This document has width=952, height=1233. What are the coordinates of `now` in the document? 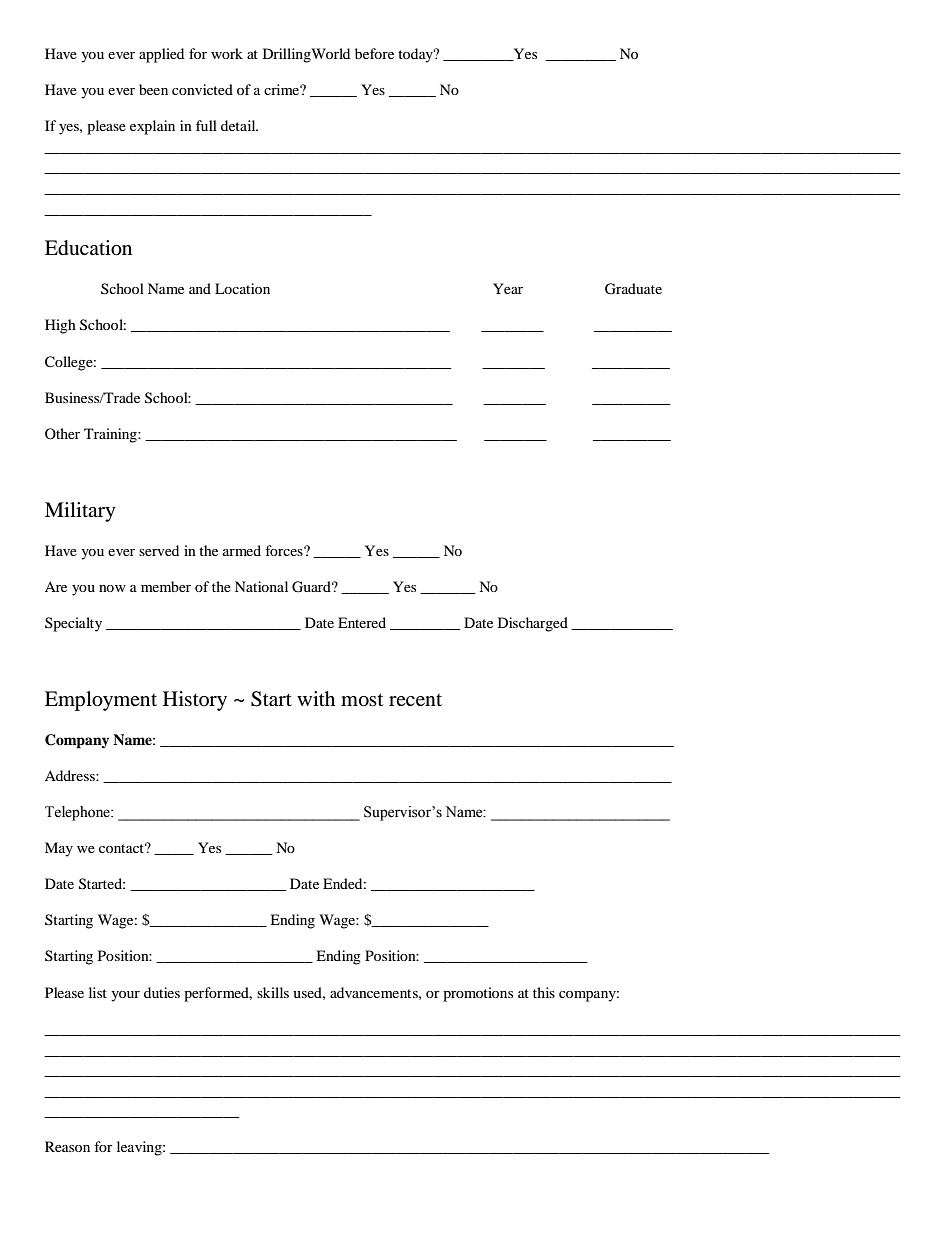 It's located at (112, 588).
